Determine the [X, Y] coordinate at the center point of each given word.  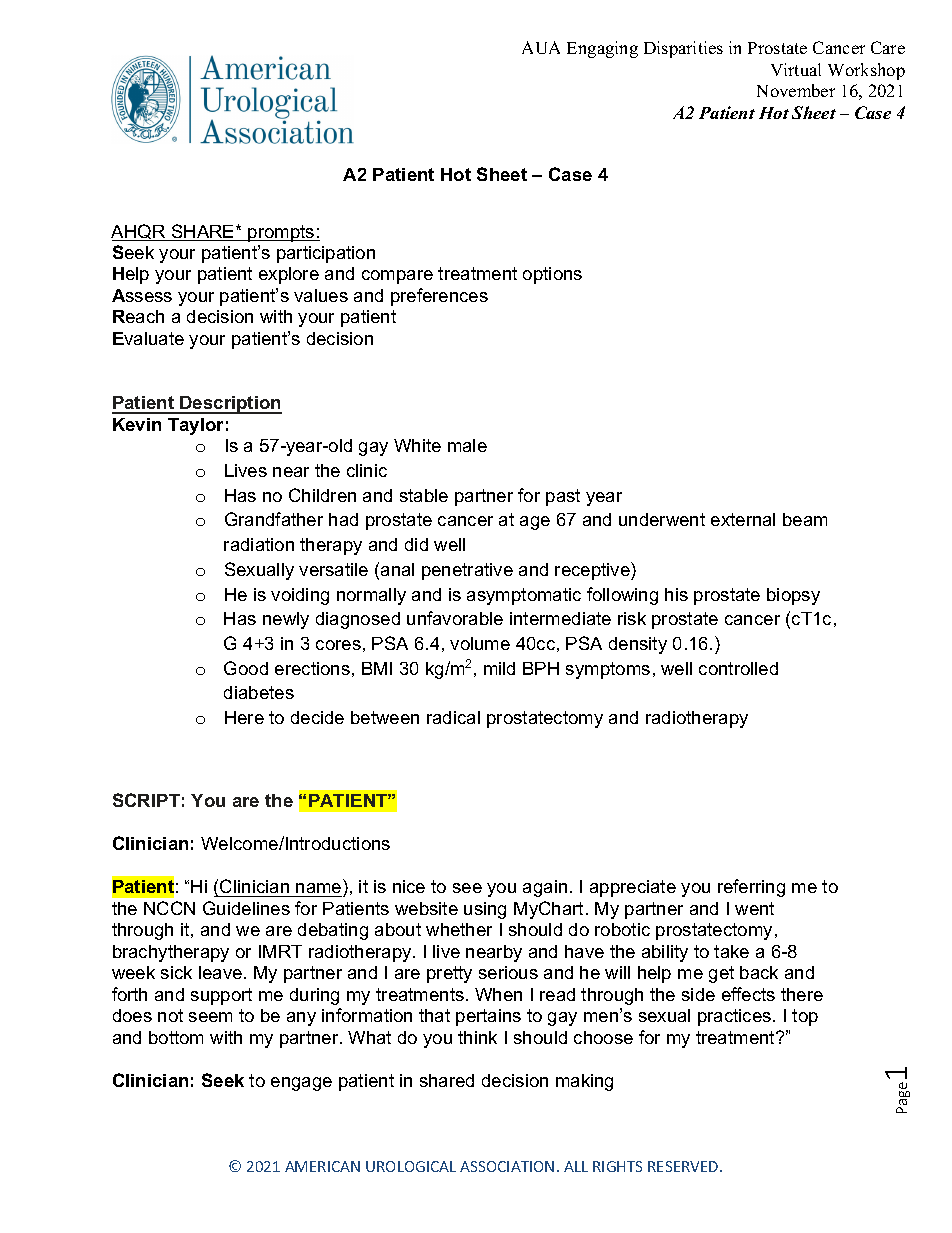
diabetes [259, 692]
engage [301, 1084]
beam [805, 519]
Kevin [137, 424]
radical [453, 717]
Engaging [602, 49]
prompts [282, 233]
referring [751, 888]
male [467, 445]
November [796, 90]
